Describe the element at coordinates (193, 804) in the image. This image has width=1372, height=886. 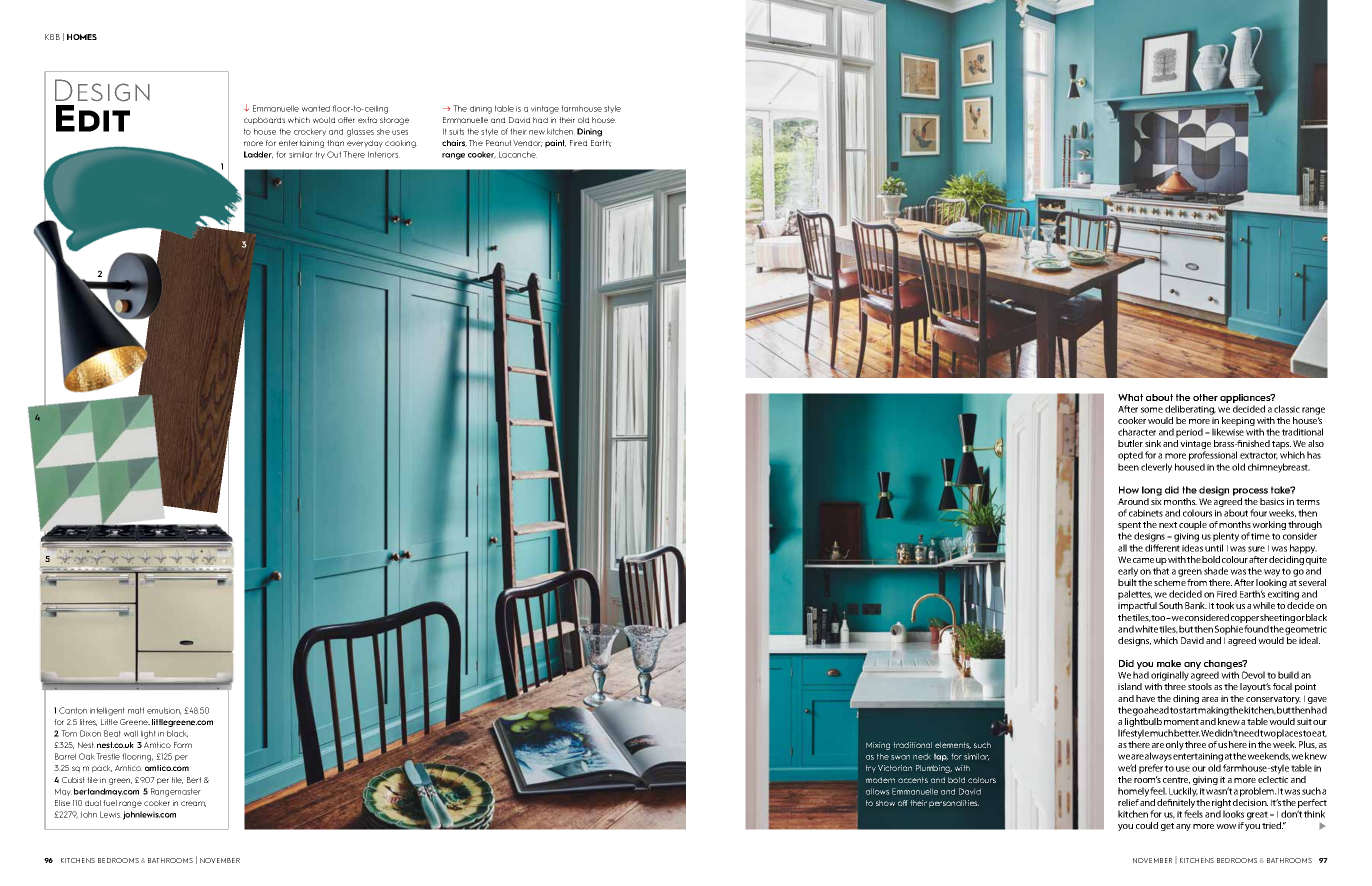
I see `cream` at that location.
